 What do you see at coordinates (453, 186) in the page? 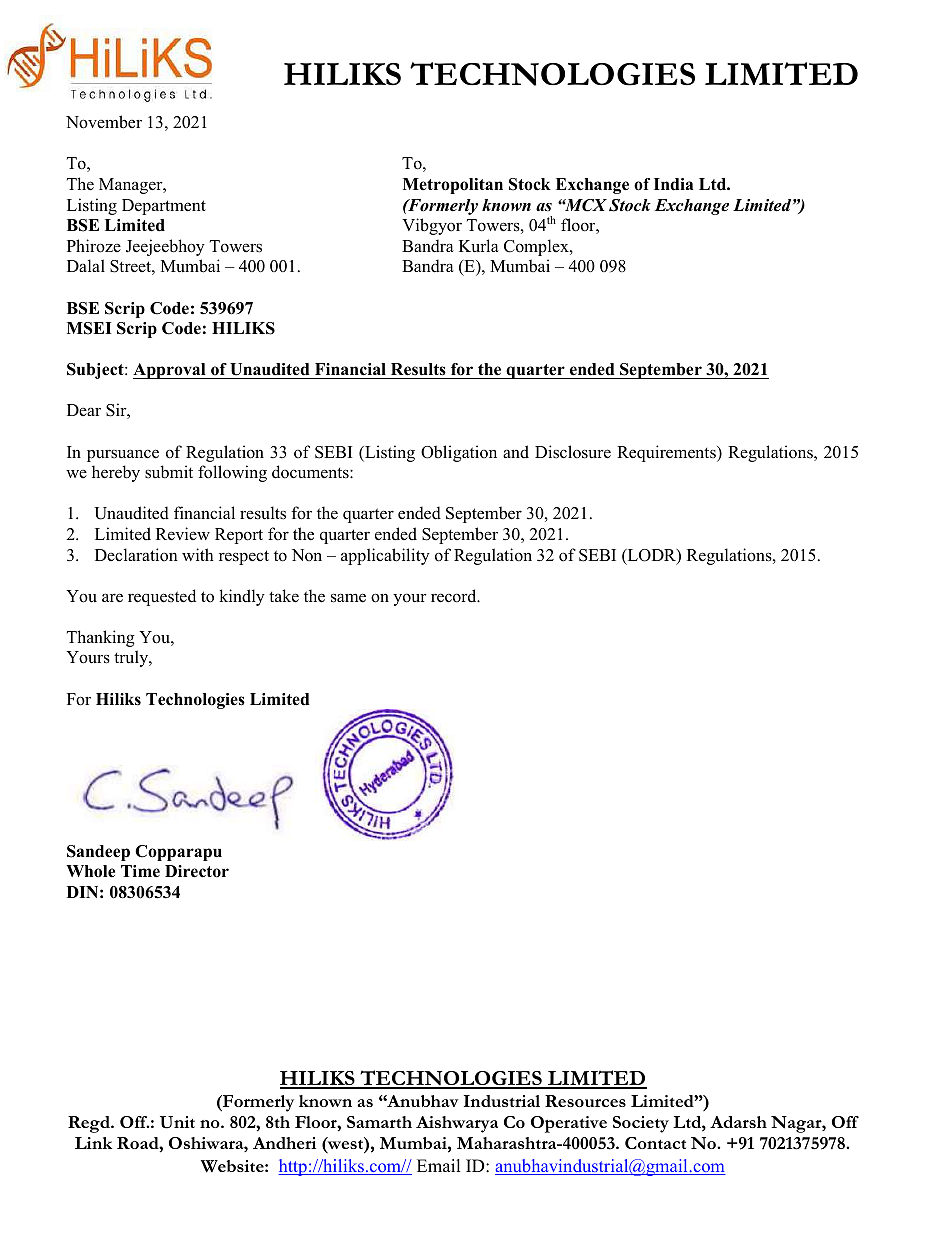
I see `Metropolitan` at bounding box center [453, 186].
